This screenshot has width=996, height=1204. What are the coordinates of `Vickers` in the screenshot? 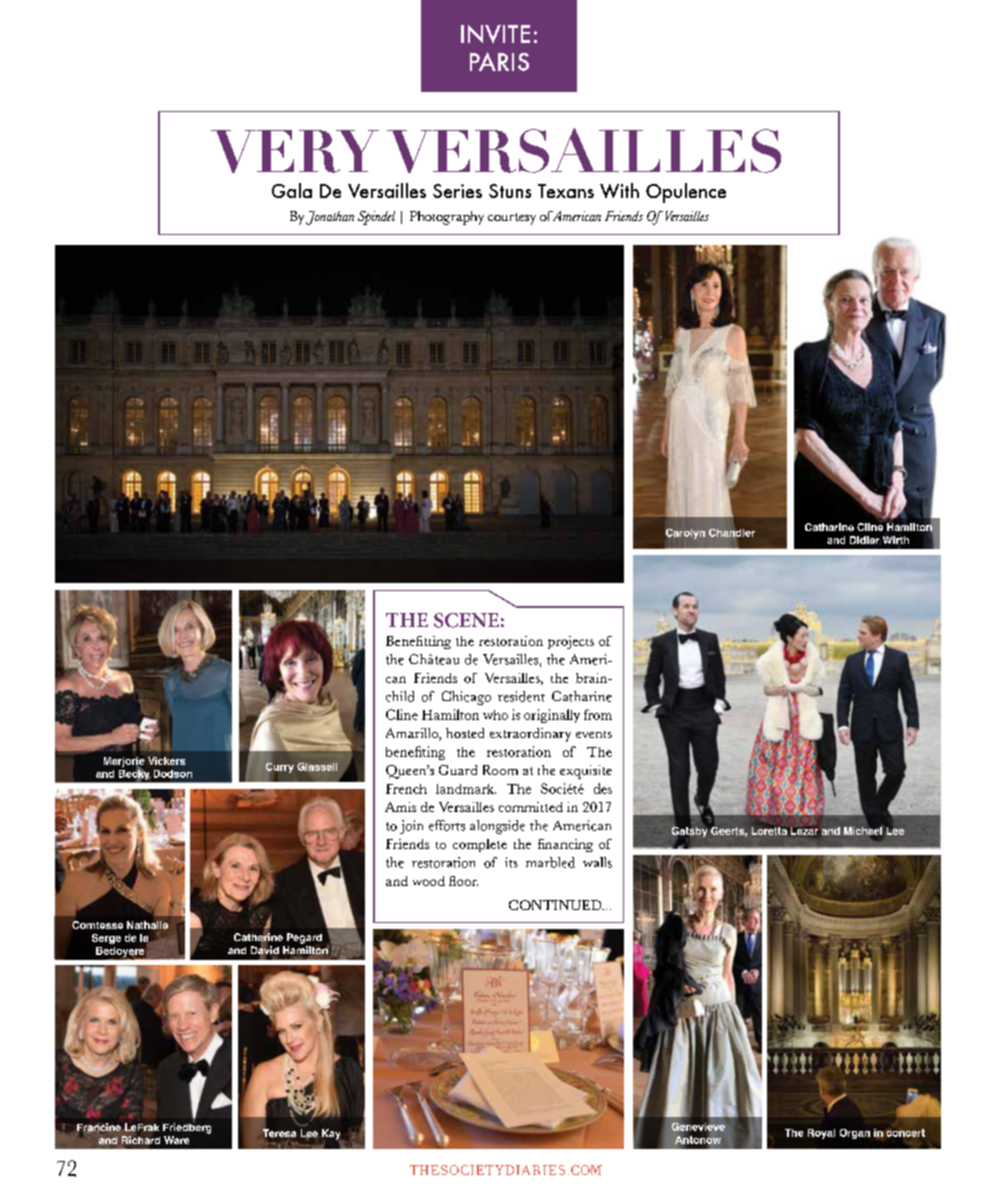 It's located at (166, 761).
